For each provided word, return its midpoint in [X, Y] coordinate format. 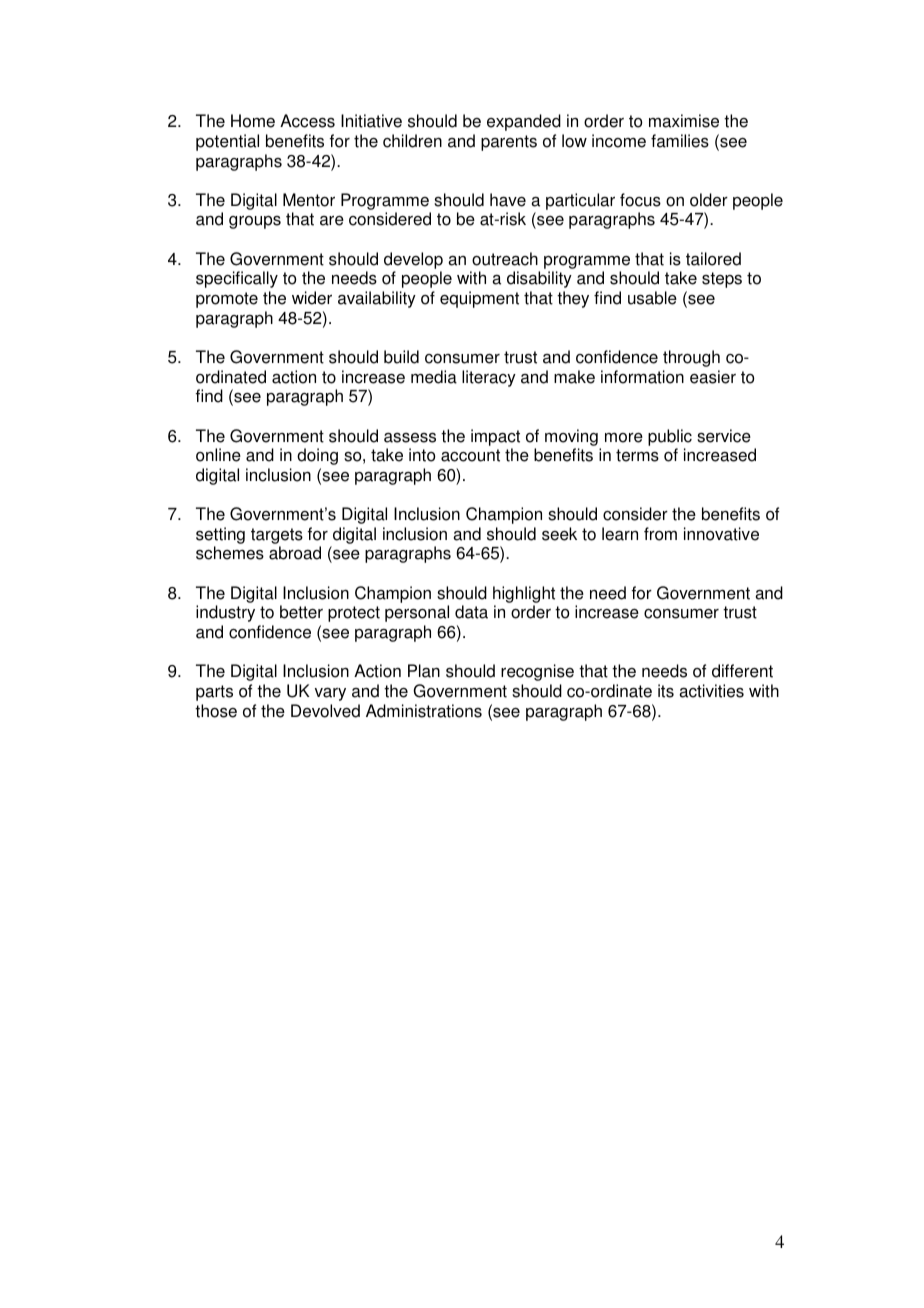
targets [277, 537]
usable [652, 298]
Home [253, 121]
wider [312, 298]
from [660, 534]
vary [330, 694]
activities [711, 691]
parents [509, 143]
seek [559, 534]
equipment [479, 299]
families [680, 141]
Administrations [424, 711]
